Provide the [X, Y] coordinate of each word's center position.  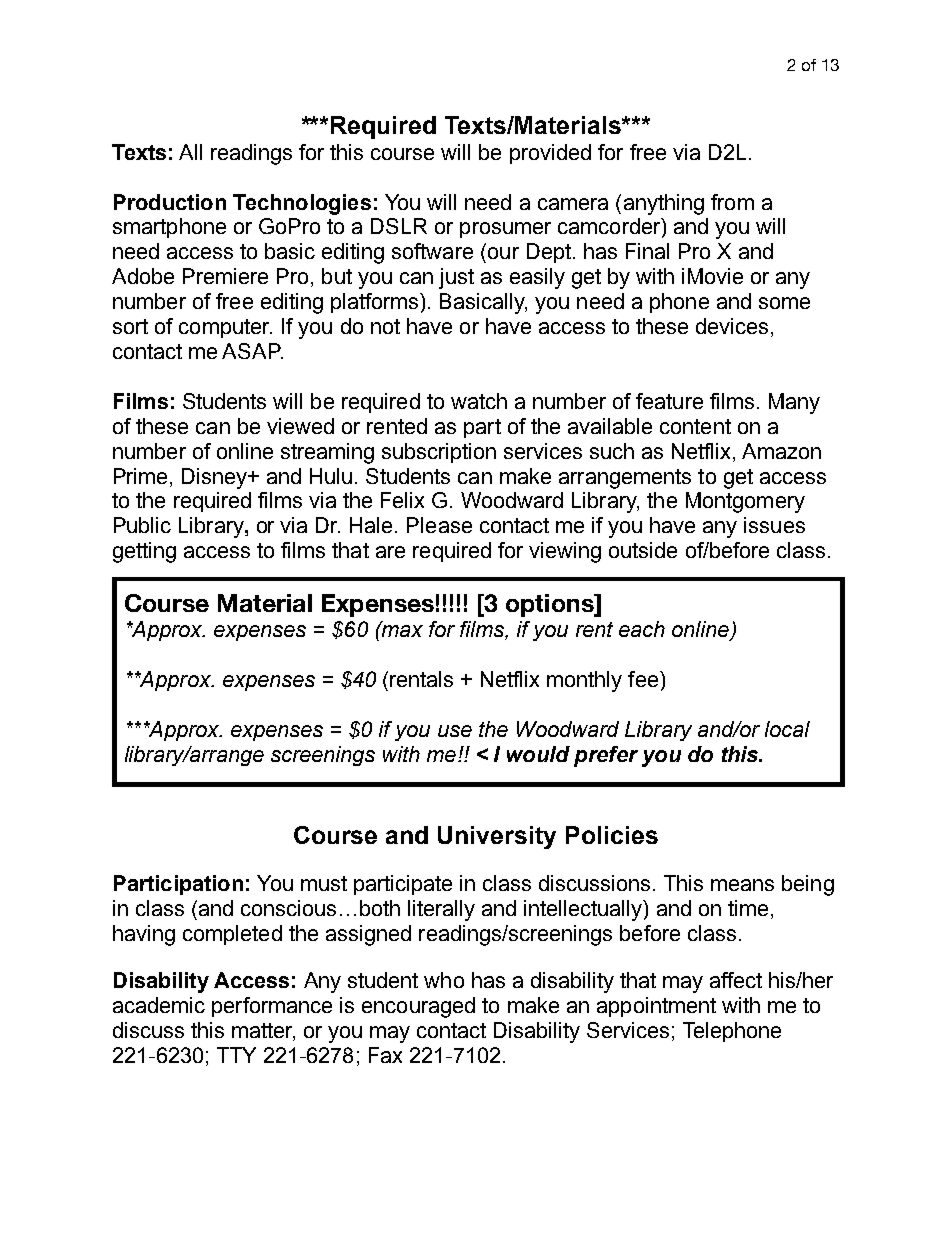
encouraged [418, 1007]
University [497, 837]
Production [170, 202]
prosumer [505, 230]
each [642, 629]
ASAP [252, 351]
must [324, 883]
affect [736, 980]
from [732, 202]
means [742, 885]
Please [439, 525]
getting [144, 552]
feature [669, 401]
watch [479, 401]
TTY [236, 1055]
